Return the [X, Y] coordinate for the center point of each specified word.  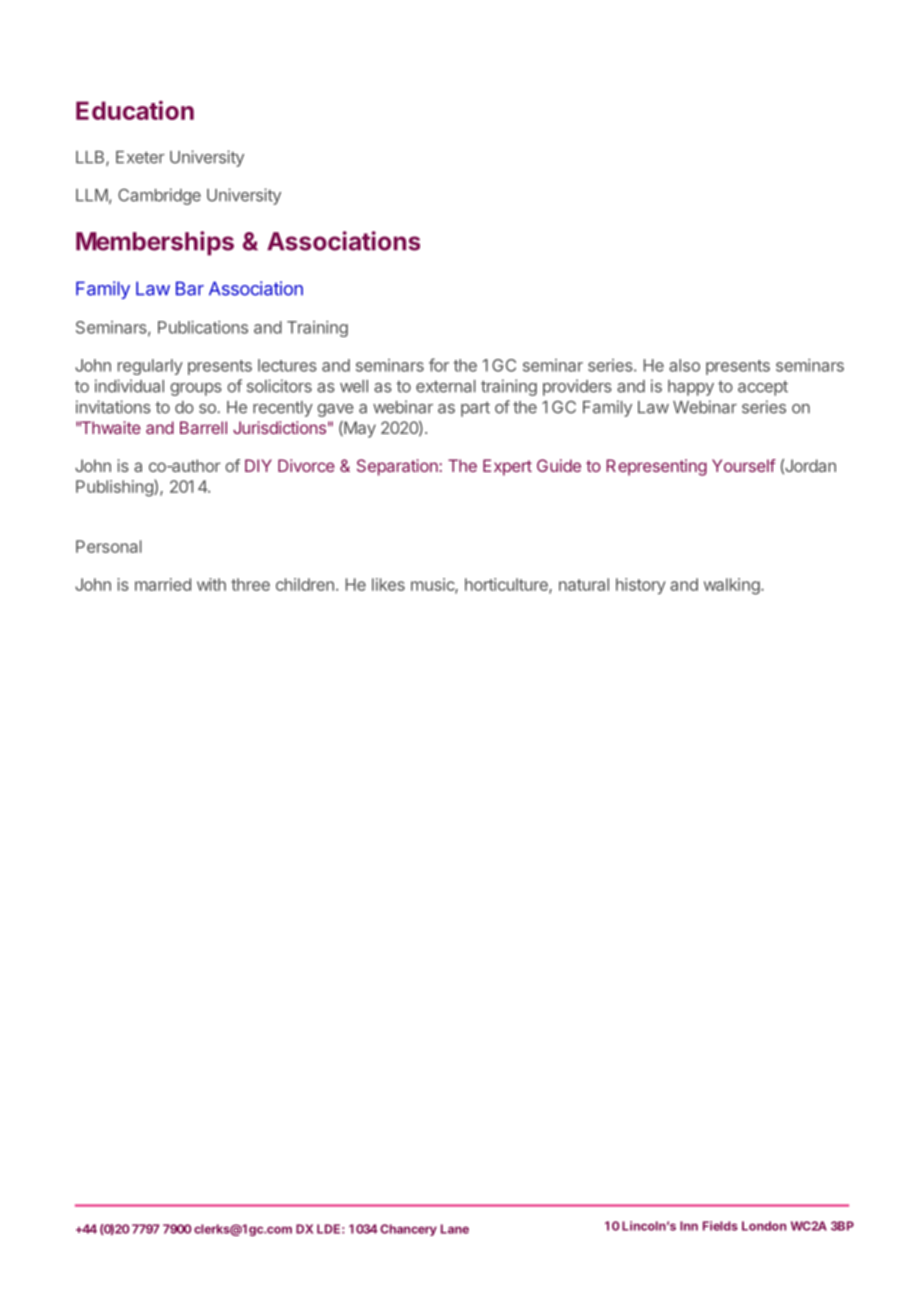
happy [691, 388]
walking [732, 586]
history [641, 586]
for [439, 365]
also [684, 365]
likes [388, 584]
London [764, 1226]
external [446, 386]
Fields [720, 1226]
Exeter [140, 157]
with [211, 584]
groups [196, 389]
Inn [689, 1226]
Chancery [408, 1230]
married [163, 584]
